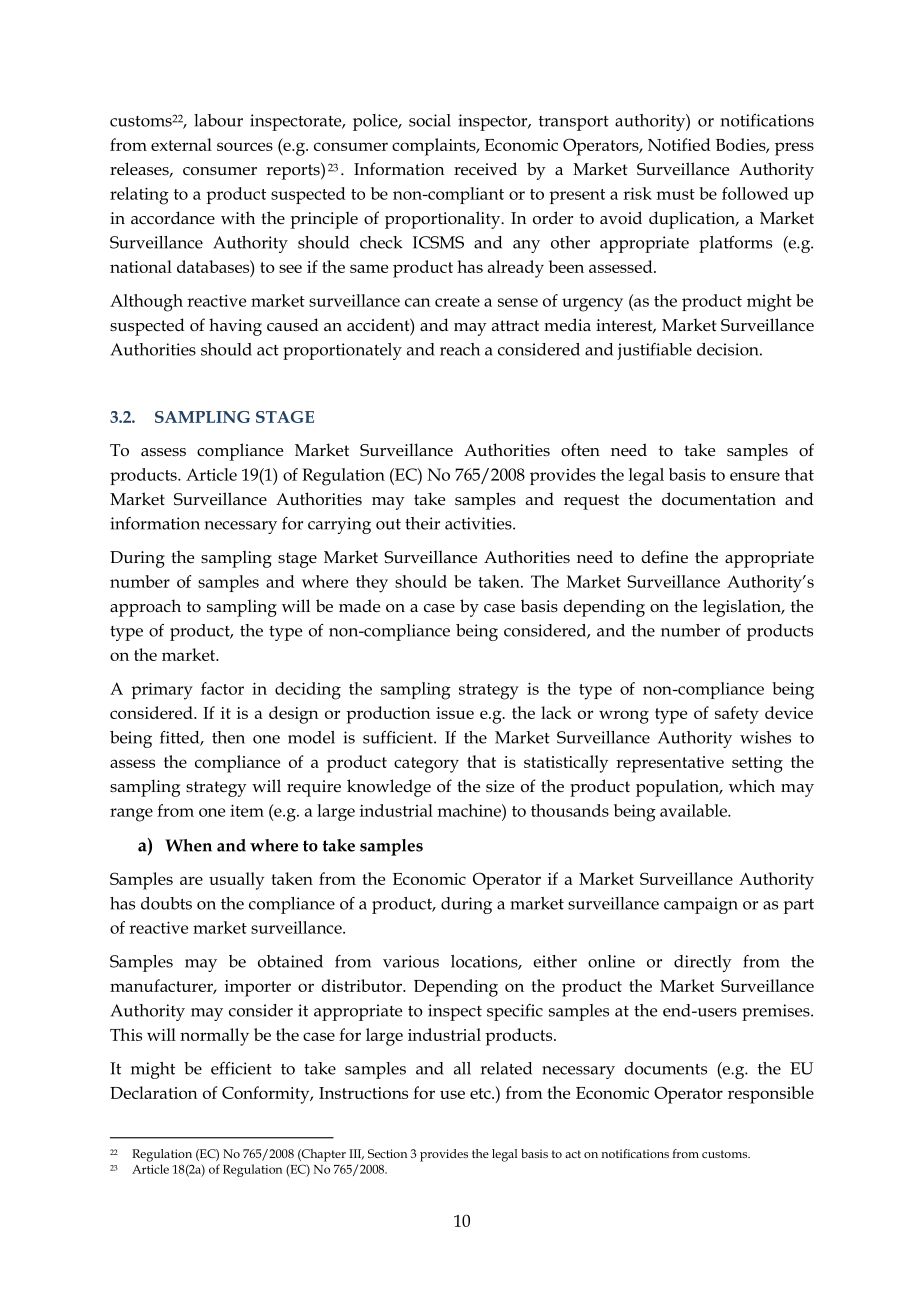 Image resolution: width=924 pixels, height=1308 pixels. Describe the element at coordinates (485, 169) in the page. I see `received` at that location.
